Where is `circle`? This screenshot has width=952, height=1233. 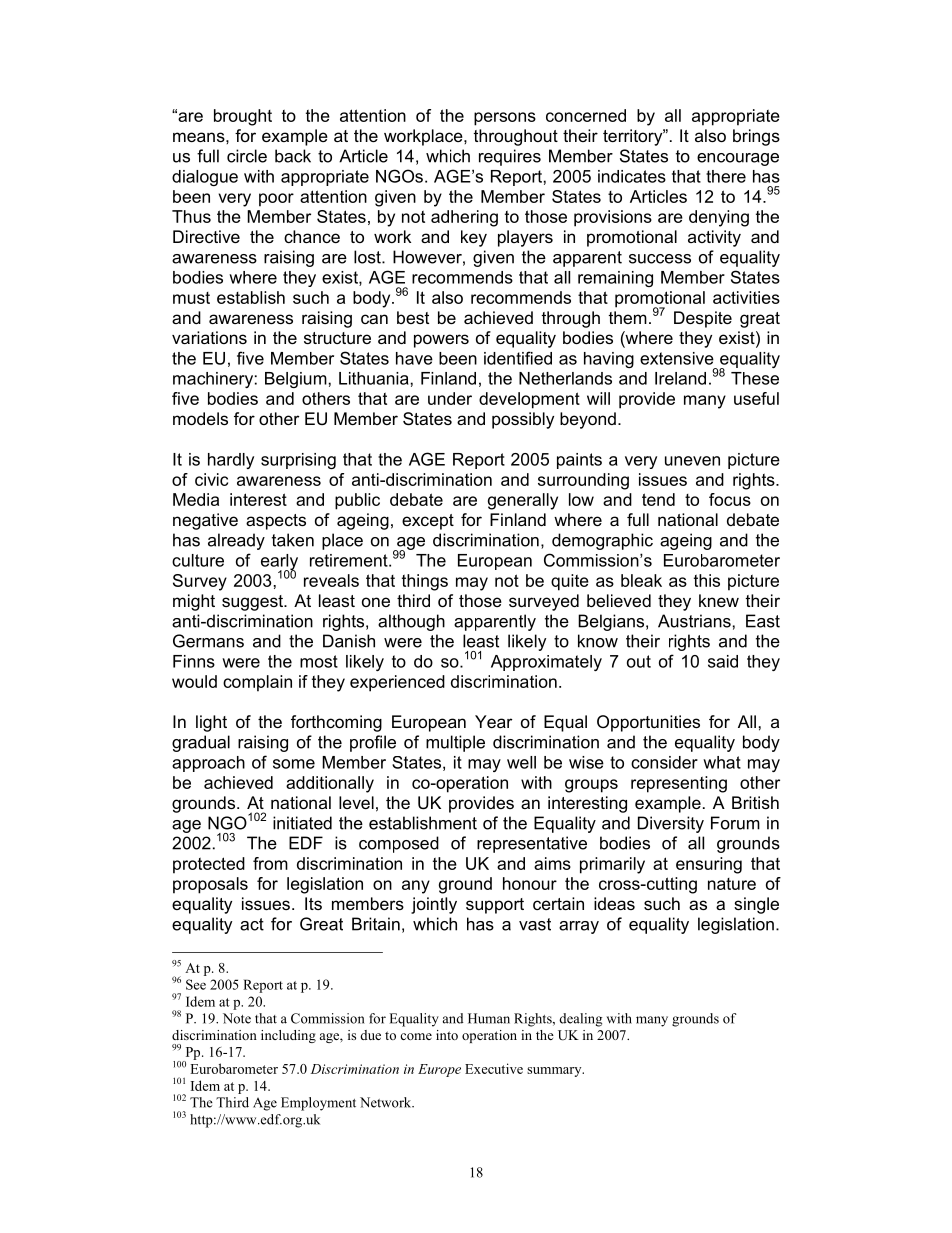 circle is located at coordinates (247, 156).
